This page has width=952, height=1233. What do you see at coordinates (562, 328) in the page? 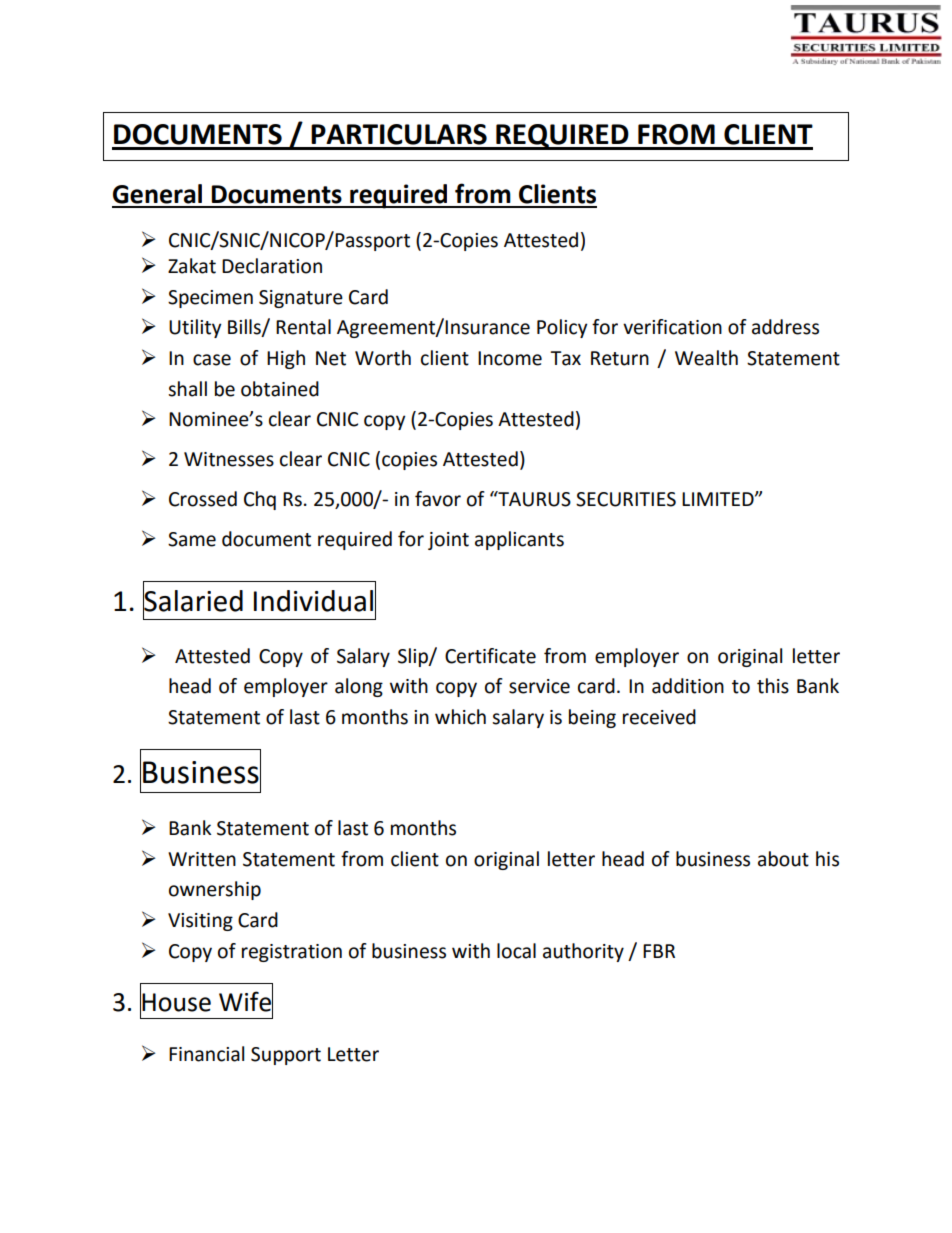
I see `Policy` at bounding box center [562, 328].
